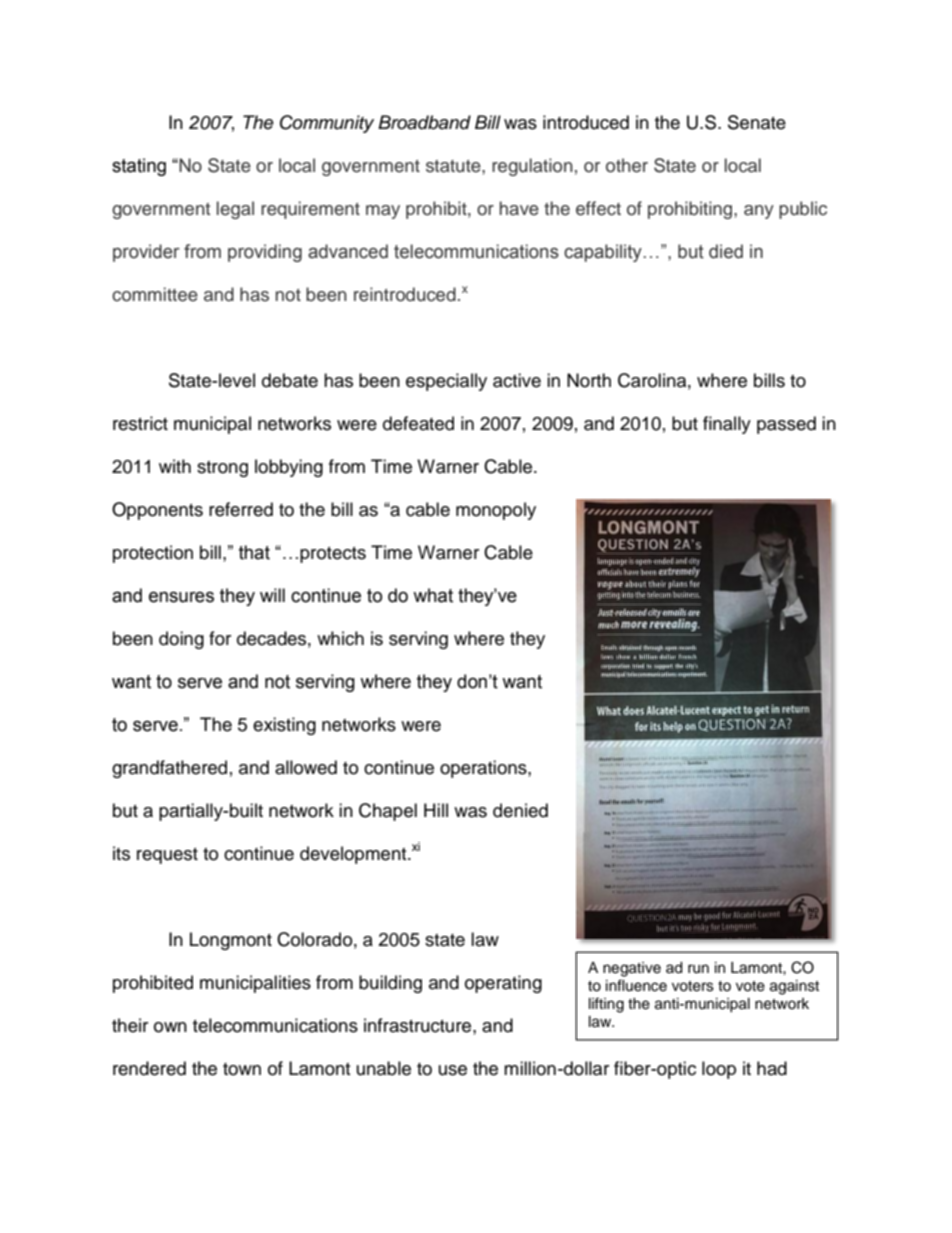 The image size is (952, 1233). Describe the element at coordinates (496, 511) in the screenshot. I see `monopoly` at that location.
